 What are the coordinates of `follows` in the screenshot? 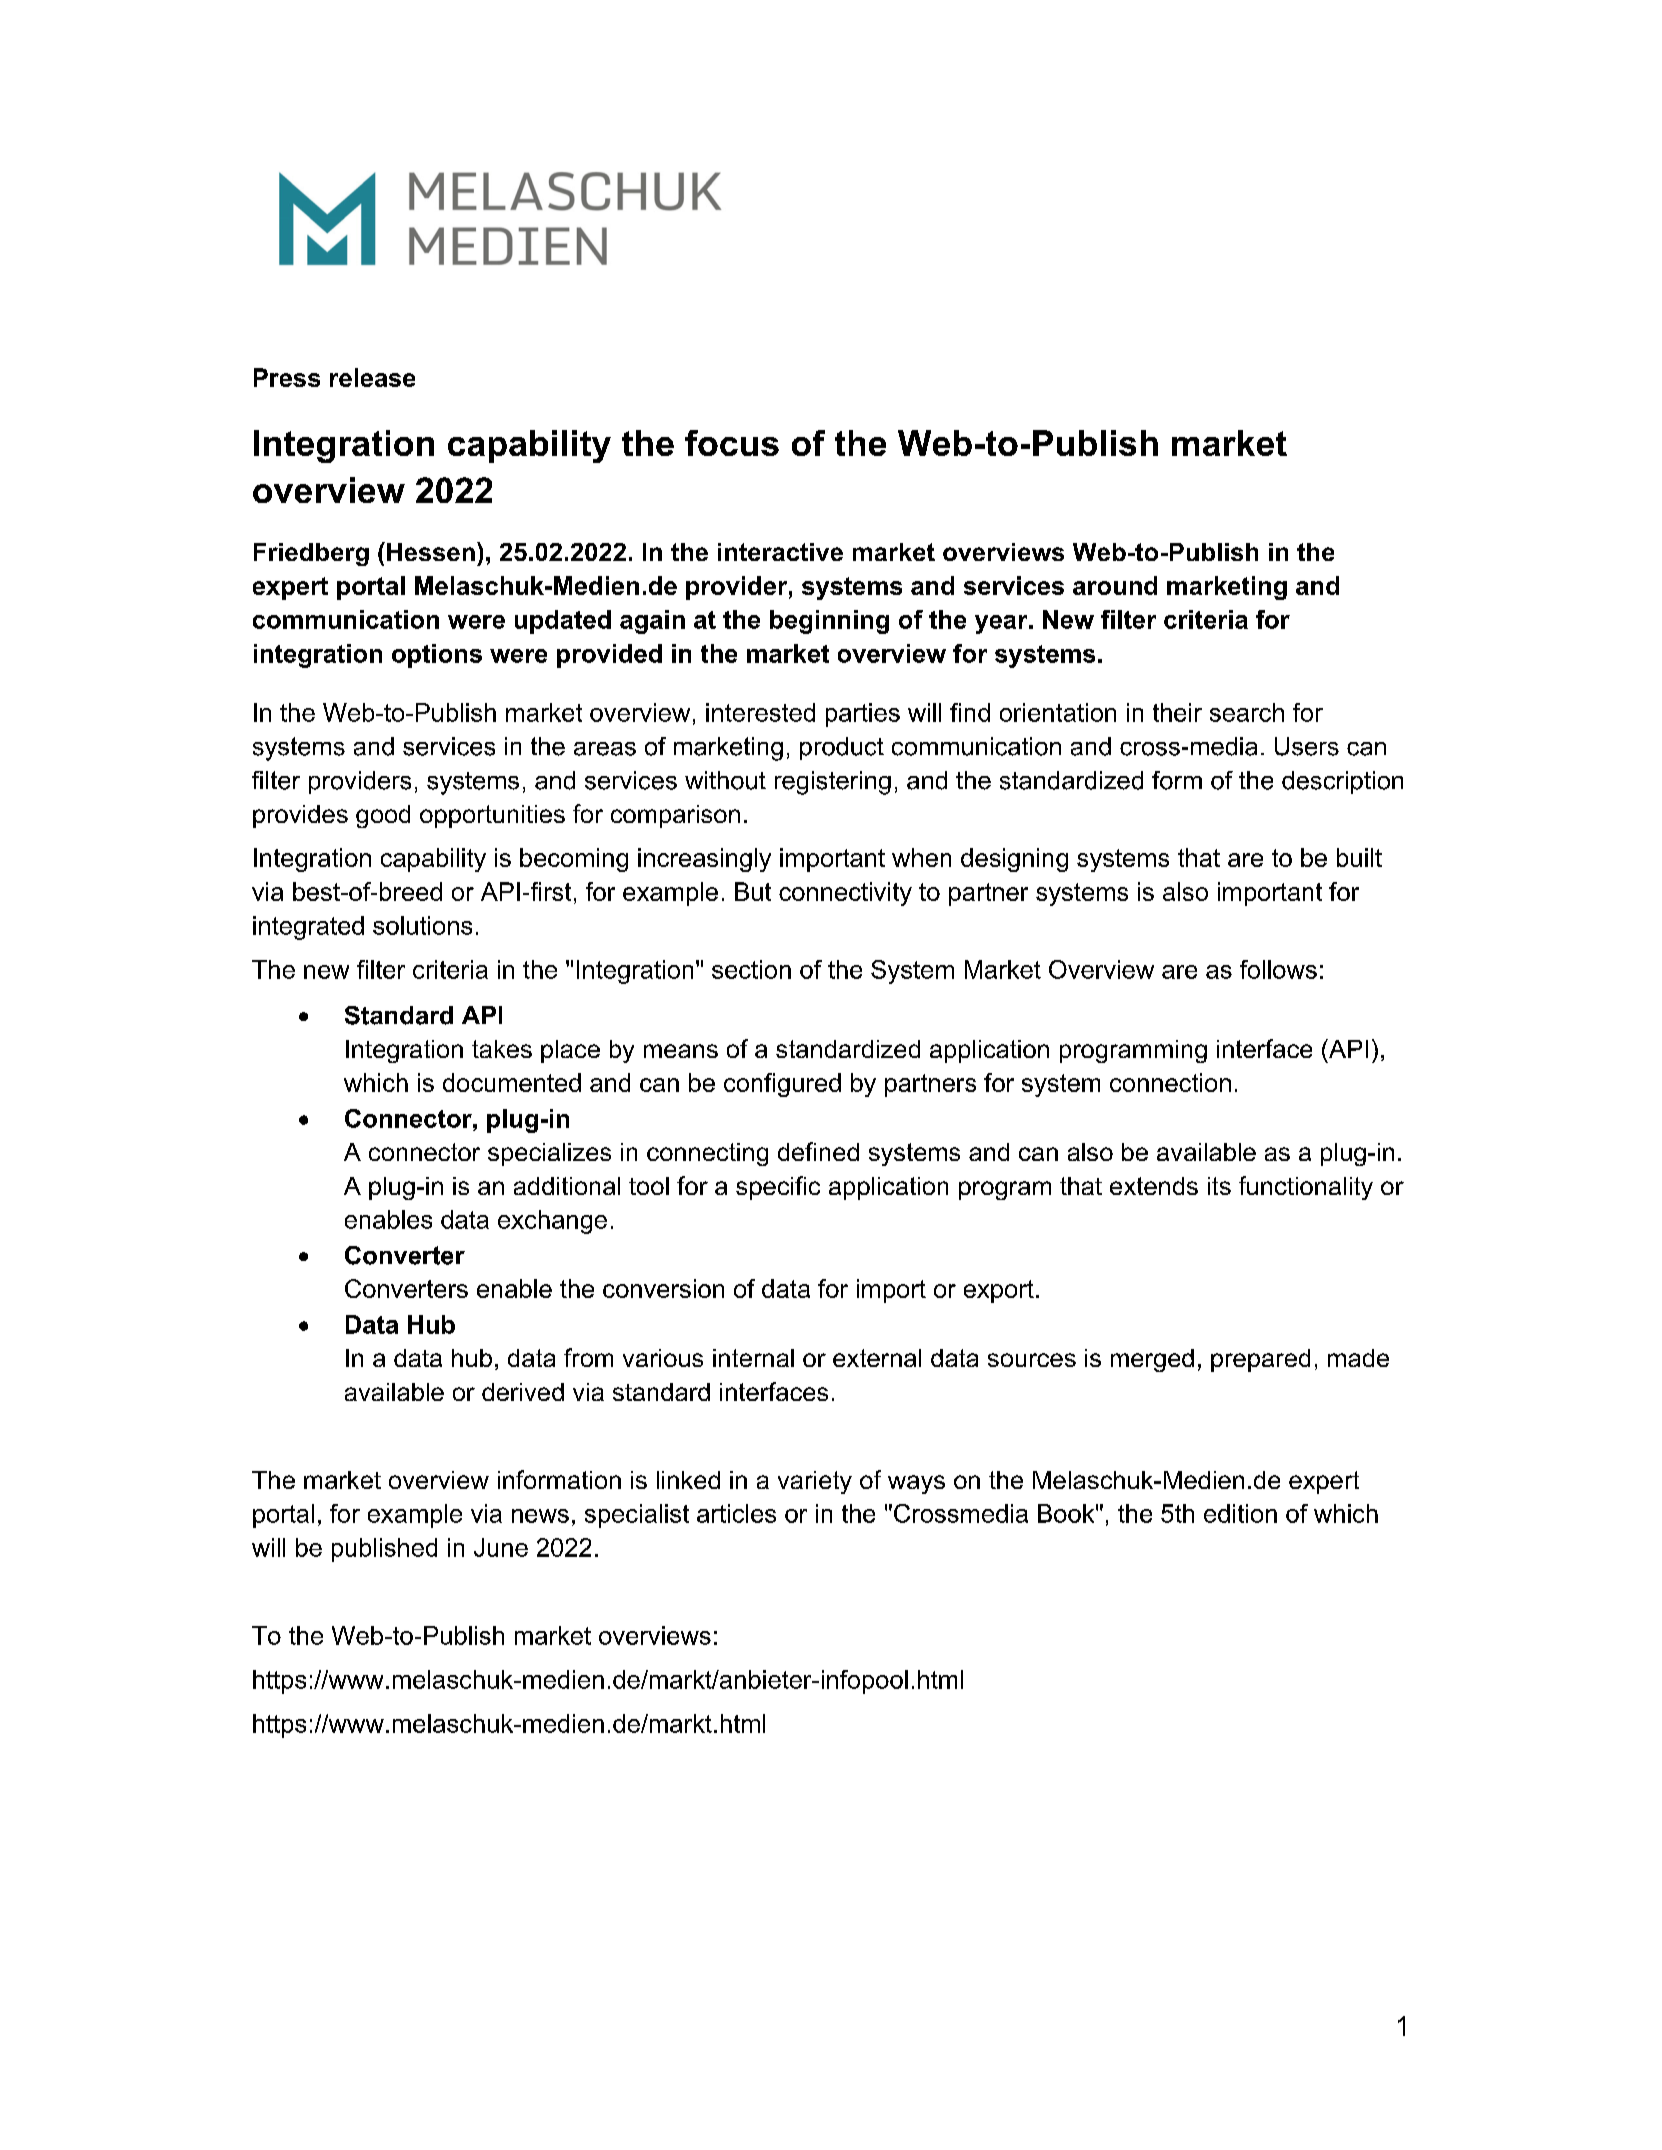 It's located at (1278, 969).
